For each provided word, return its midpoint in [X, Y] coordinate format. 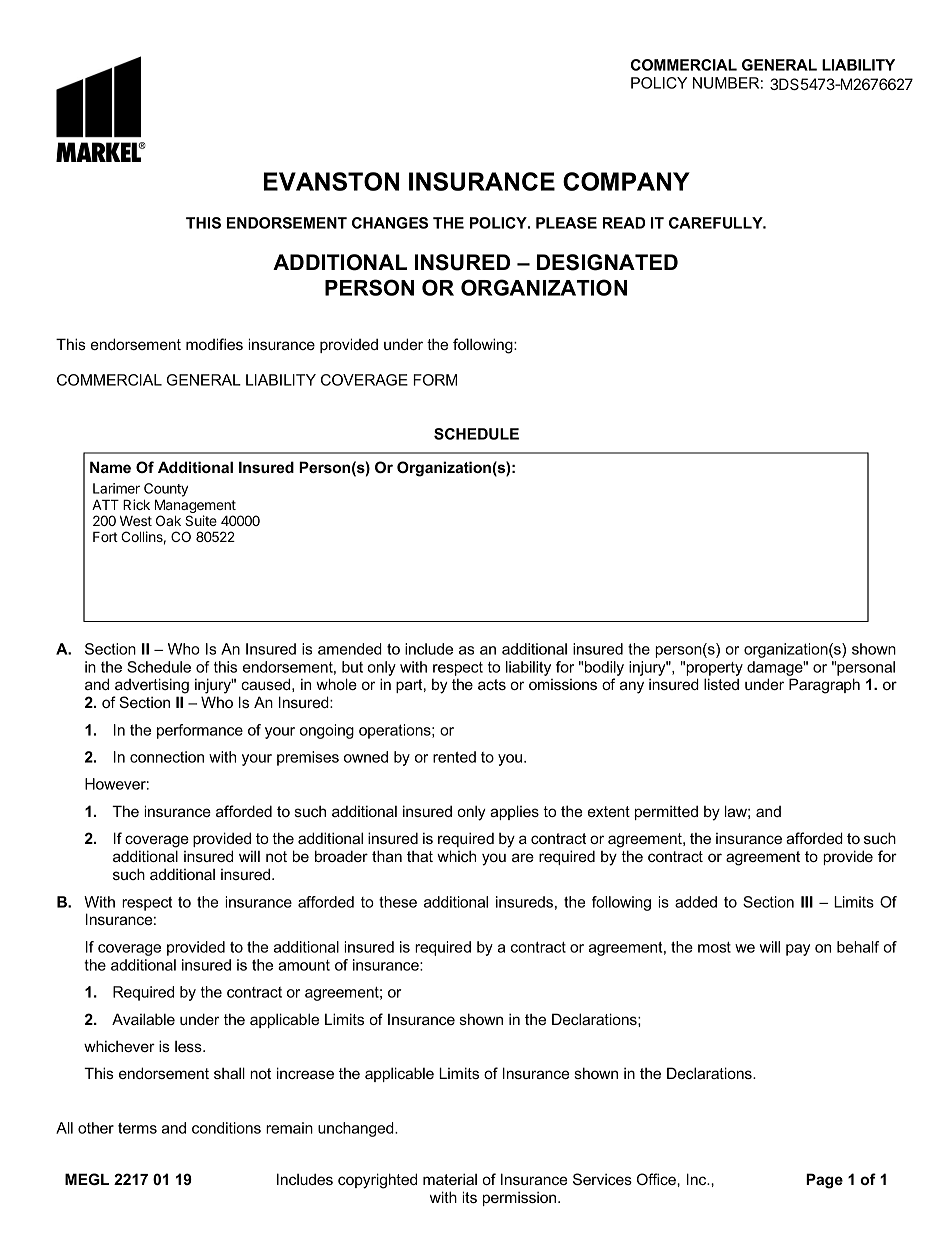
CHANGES [390, 223]
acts [492, 684]
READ [624, 223]
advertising [152, 686]
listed [721, 684]
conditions [226, 1128]
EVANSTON [331, 181]
